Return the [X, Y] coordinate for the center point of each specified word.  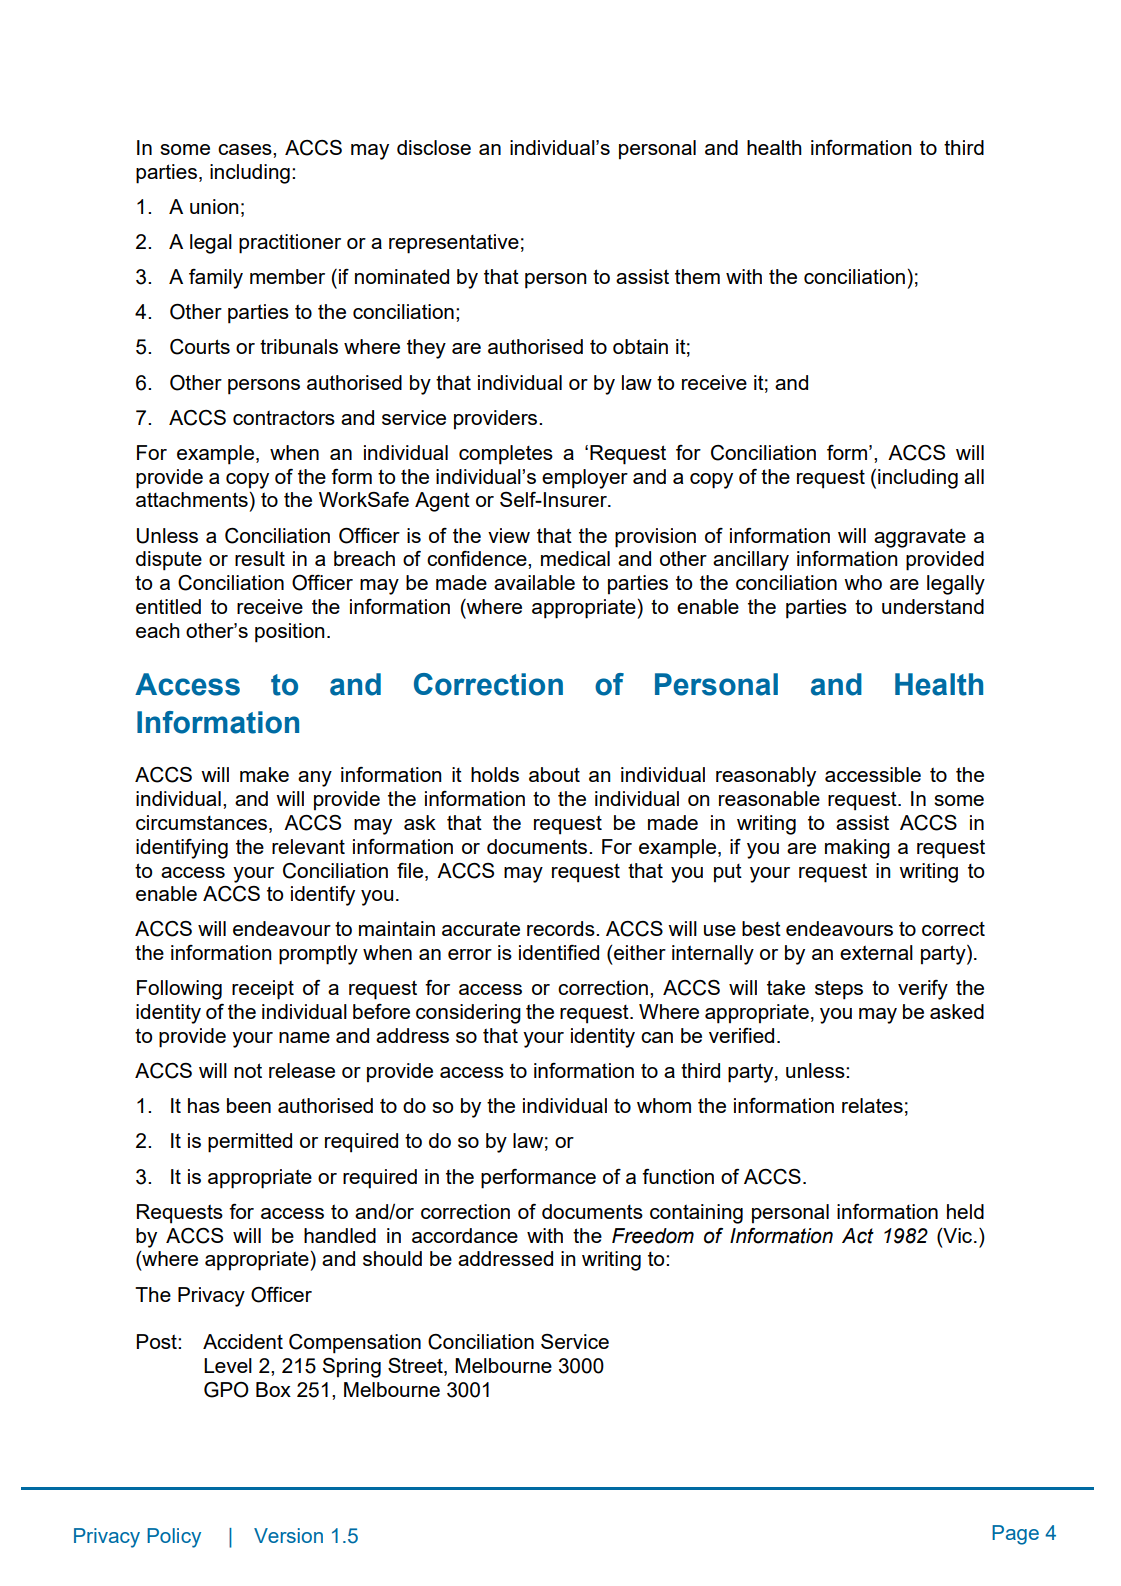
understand [933, 606]
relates [872, 1105]
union [214, 206]
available [534, 582]
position [290, 633]
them [697, 276]
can [657, 1037]
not [248, 1070]
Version [288, 1535]
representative [454, 244]
